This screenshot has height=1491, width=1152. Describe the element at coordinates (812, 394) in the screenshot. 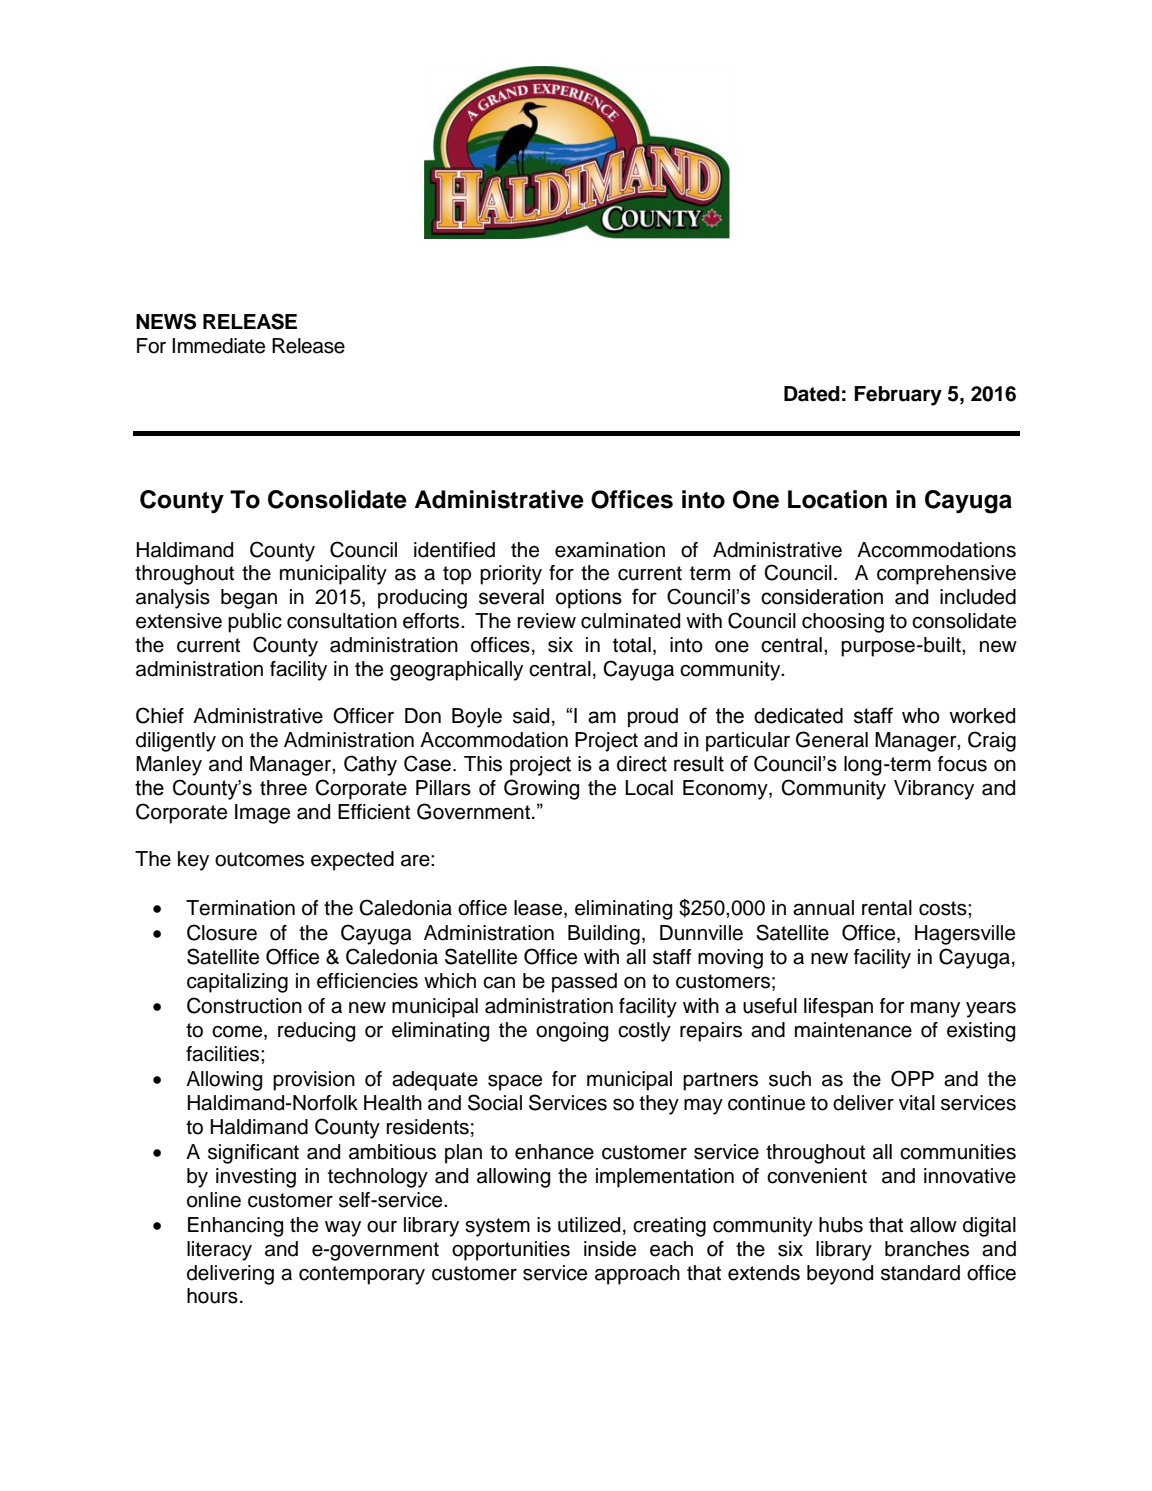

I see `Dated` at that location.
